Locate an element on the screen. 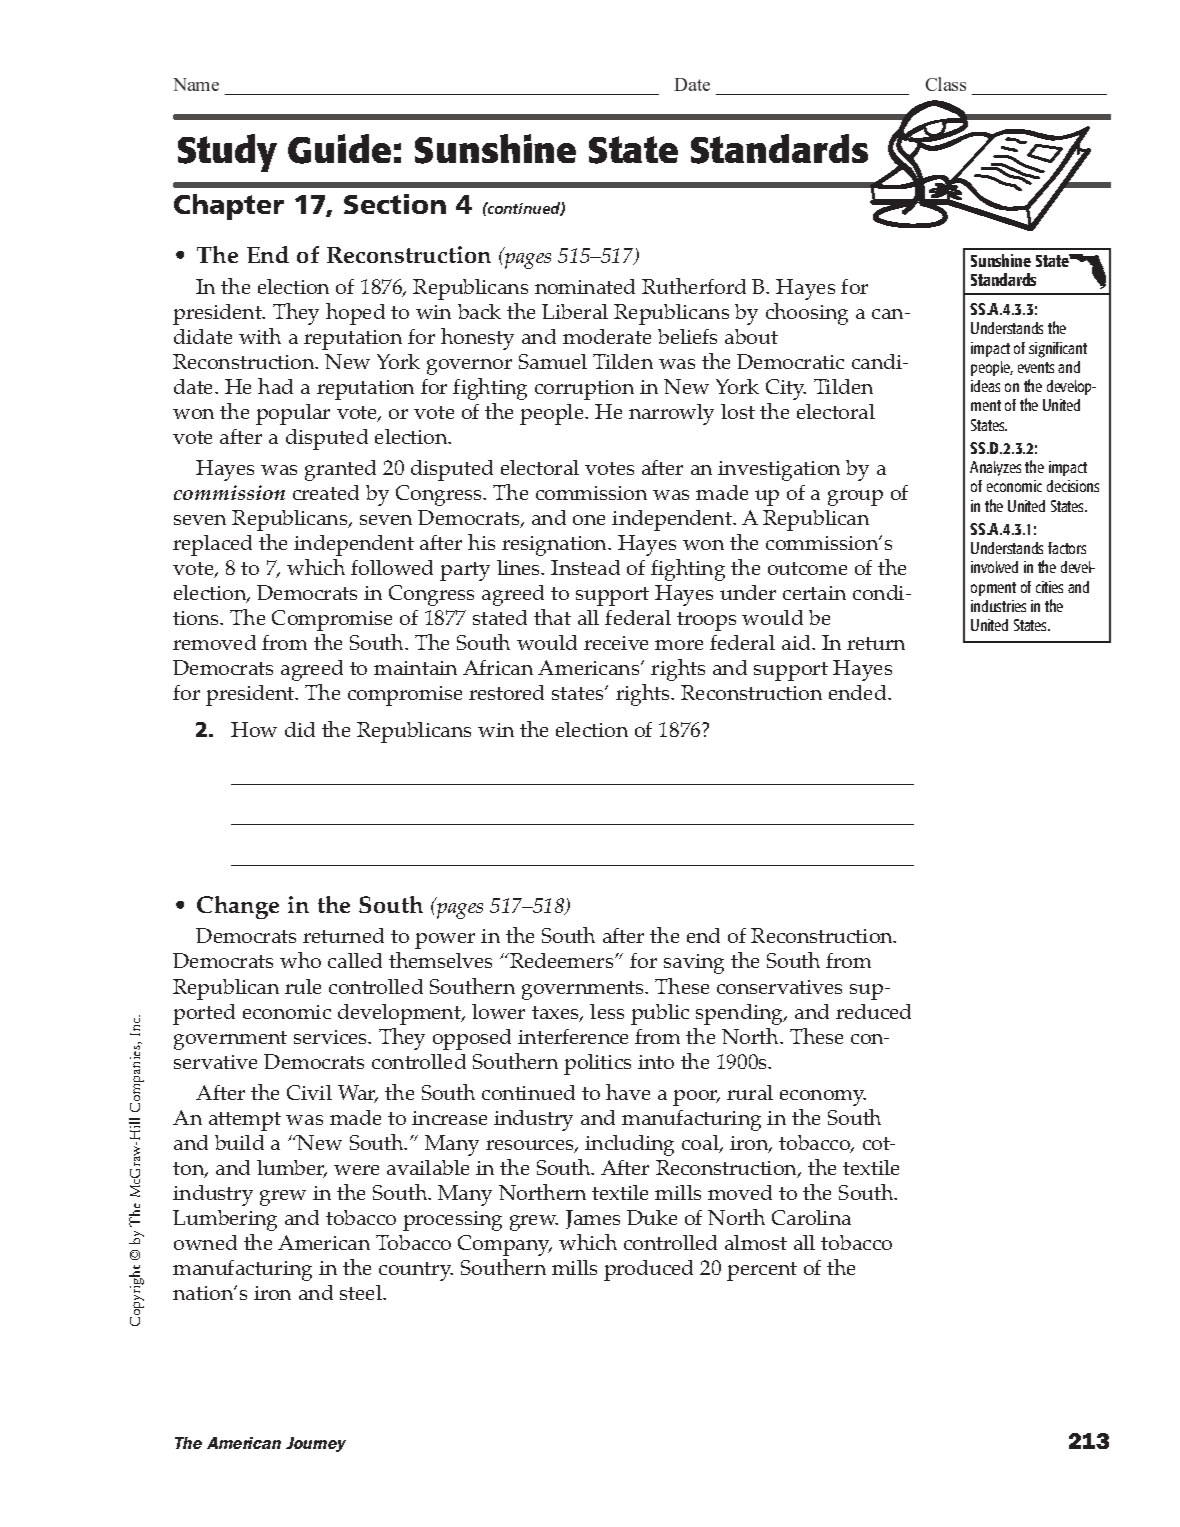 Image resolution: width=1180 pixels, height=1527 pixels. Journey is located at coordinates (316, 1444).
